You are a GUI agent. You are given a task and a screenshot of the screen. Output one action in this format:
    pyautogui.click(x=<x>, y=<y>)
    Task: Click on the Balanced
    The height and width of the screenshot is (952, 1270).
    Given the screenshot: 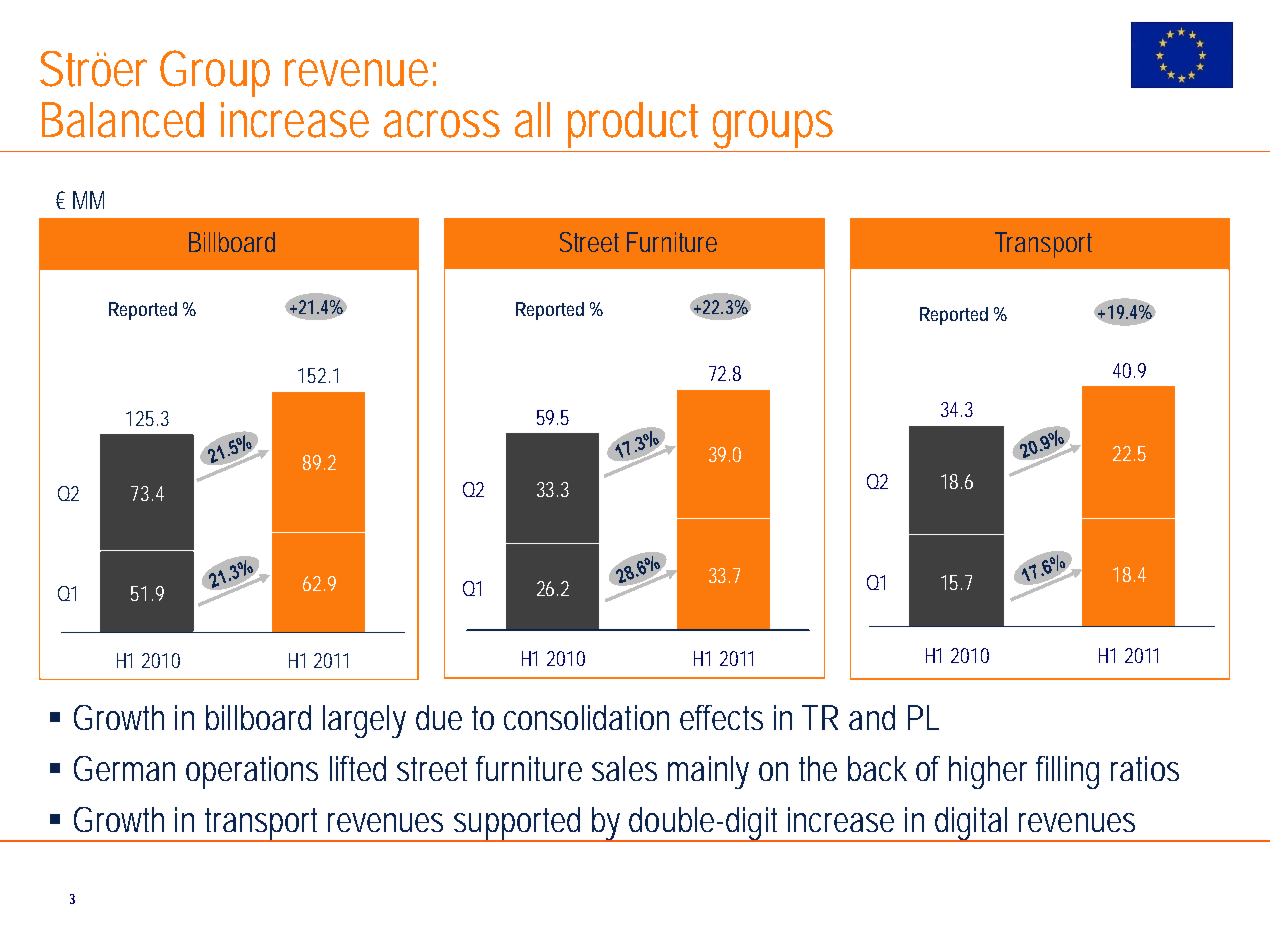 What is the action you would take?
    pyautogui.click(x=123, y=120)
